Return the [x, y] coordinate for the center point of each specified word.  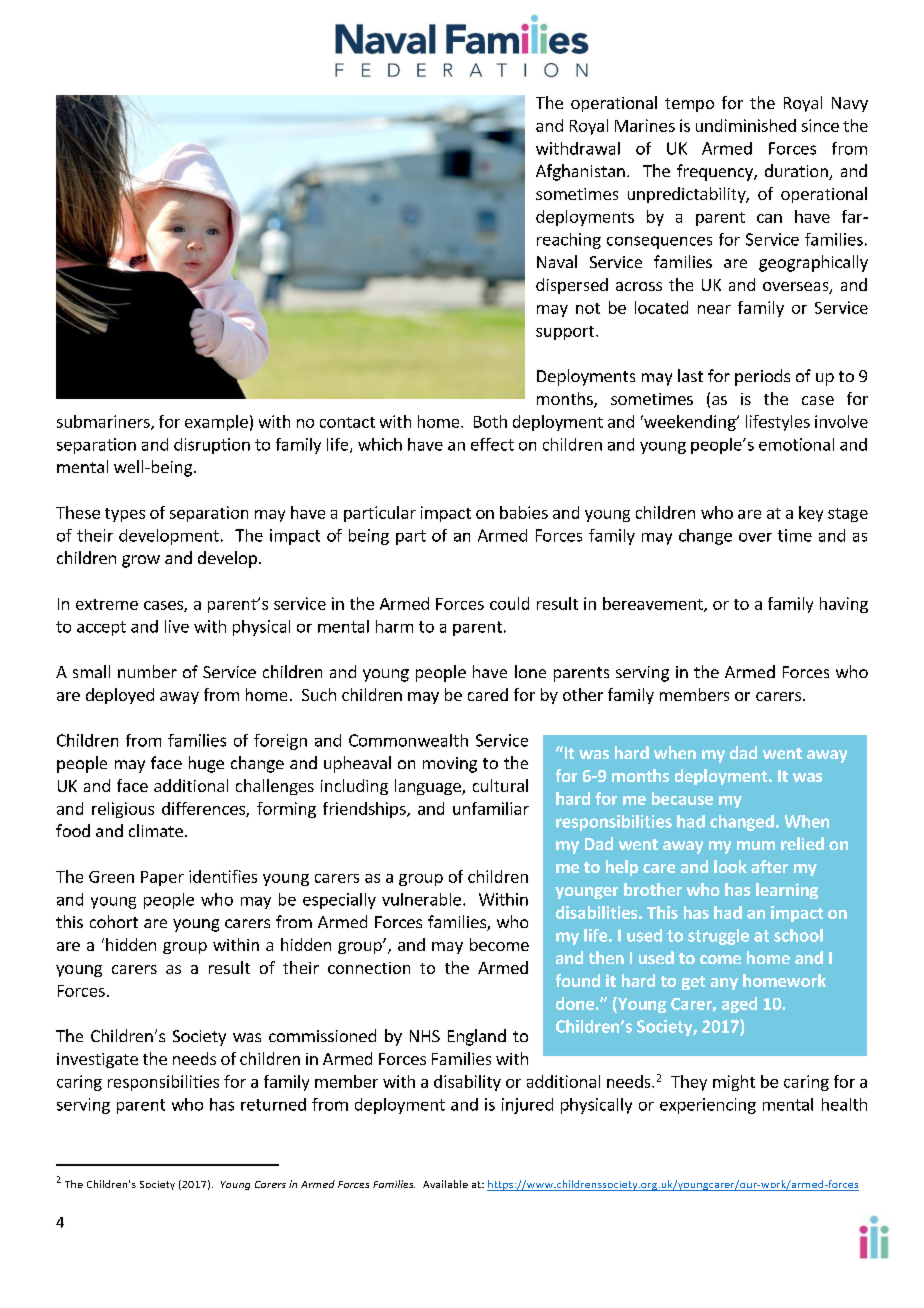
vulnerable [421, 899]
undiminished [746, 125]
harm [394, 626]
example [216, 423]
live [177, 626]
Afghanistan [580, 172]
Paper [162, 878]
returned [273, 1104]
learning [787, 891]
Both [490, 421]
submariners [104, 422]
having [844, 605]
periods [762, 377]
